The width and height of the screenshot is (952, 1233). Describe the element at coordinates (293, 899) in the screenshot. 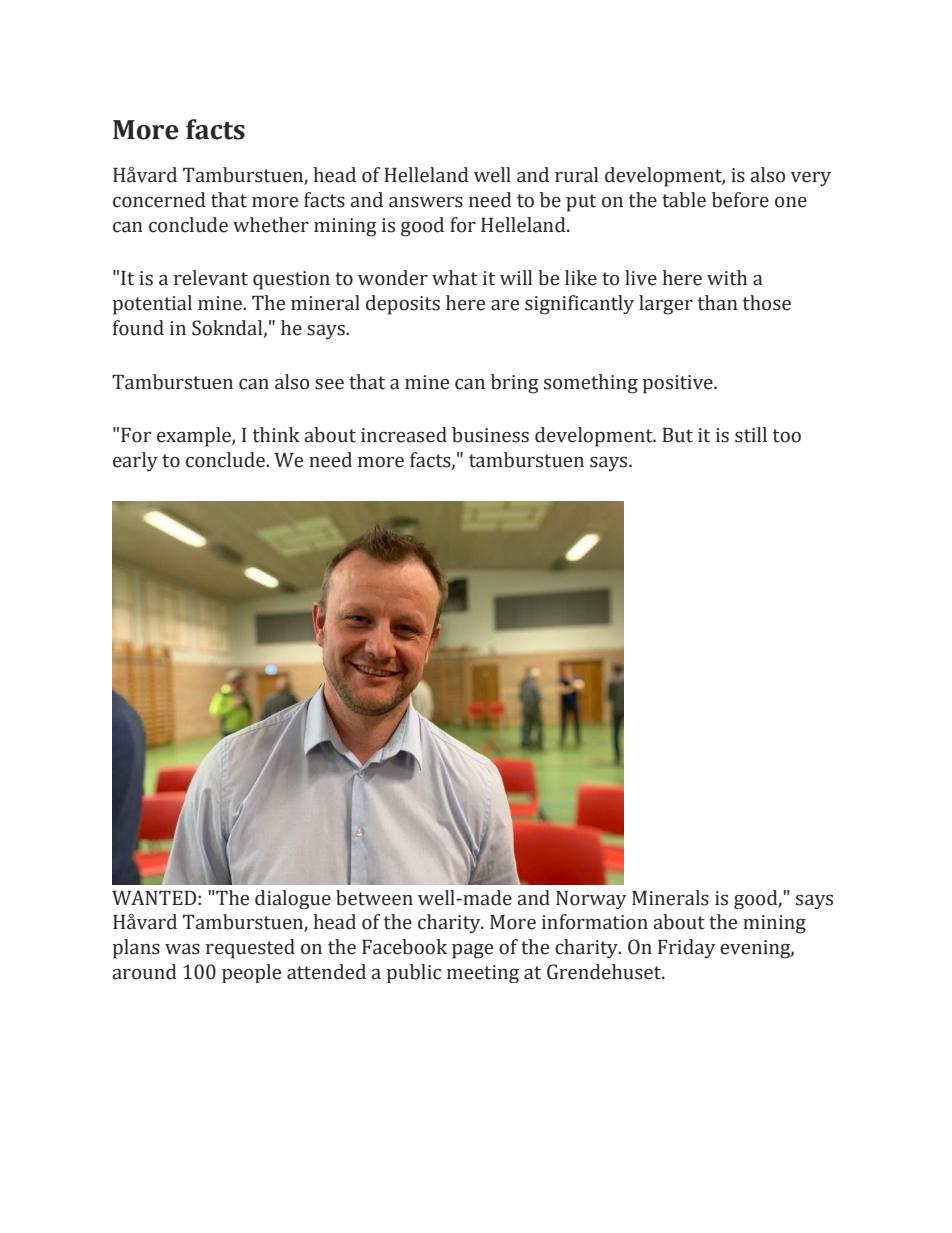

I see `dialogue` at that location.
